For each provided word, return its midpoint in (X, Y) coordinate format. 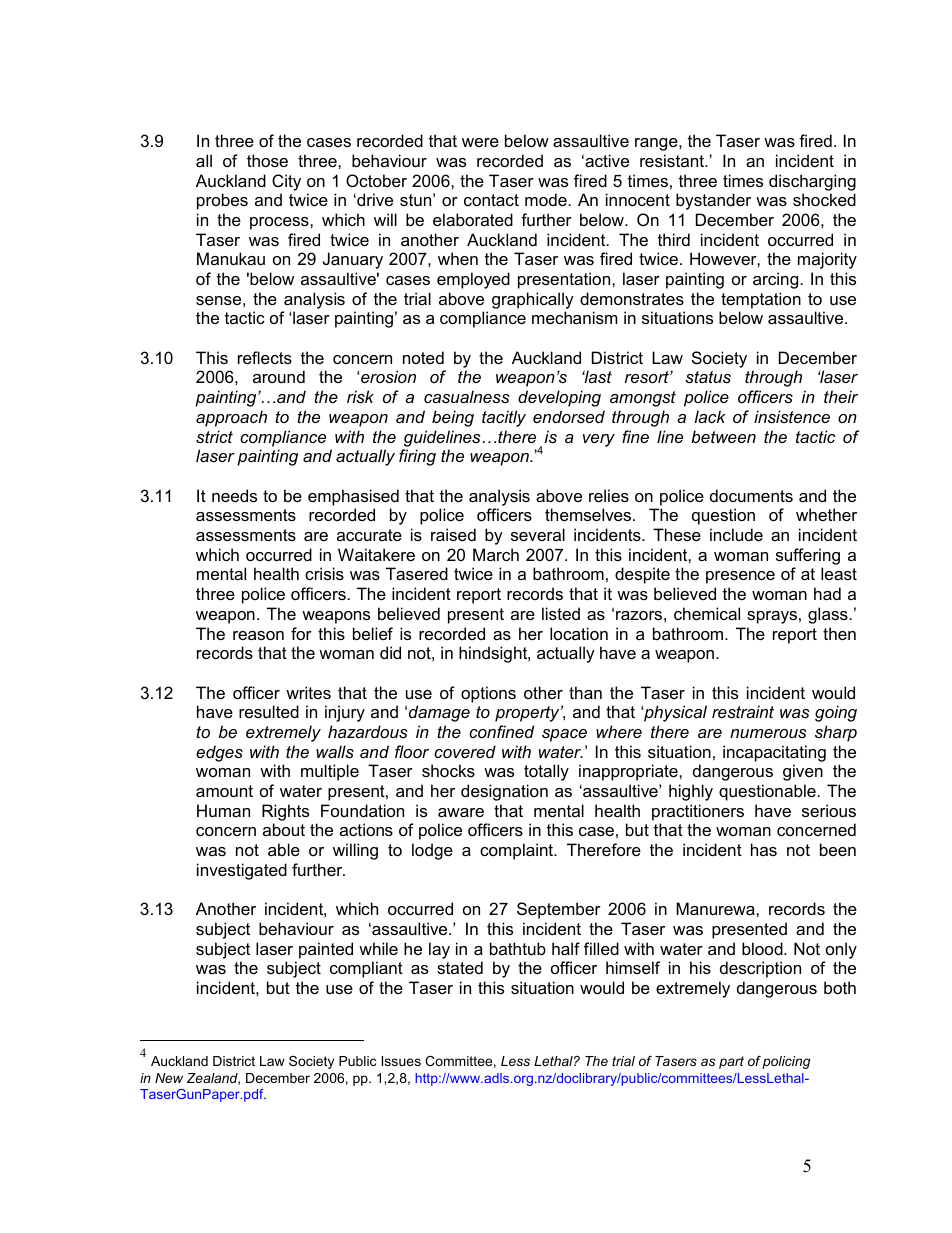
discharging (812, 182)
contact (491, 200)
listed (561, 613)
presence (740, 577)
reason (258, 635)
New (169, 1078)
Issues (401, 1061)
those (267, 160)
